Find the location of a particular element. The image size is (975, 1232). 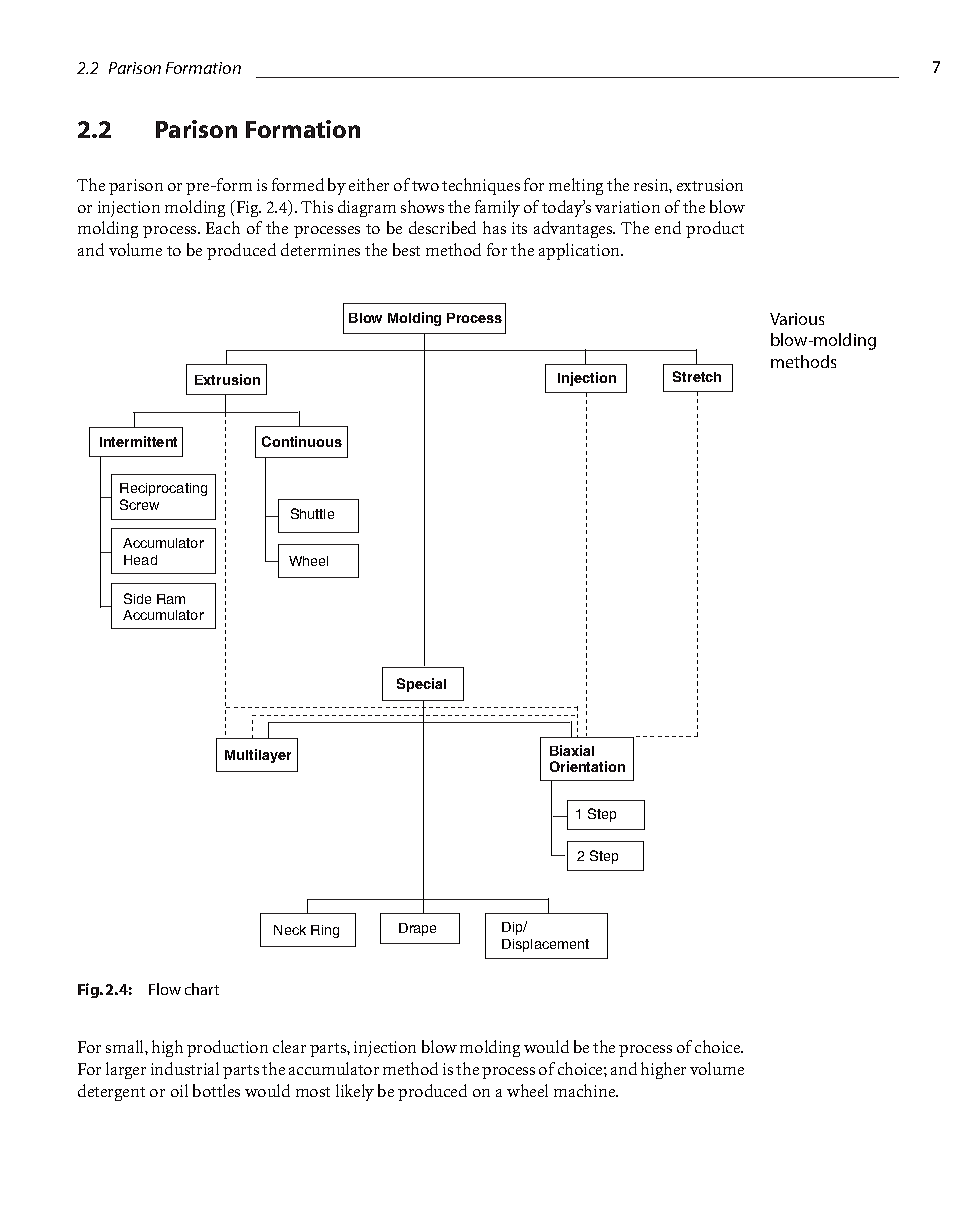

Continuous is located at coordinates (302, 441).
